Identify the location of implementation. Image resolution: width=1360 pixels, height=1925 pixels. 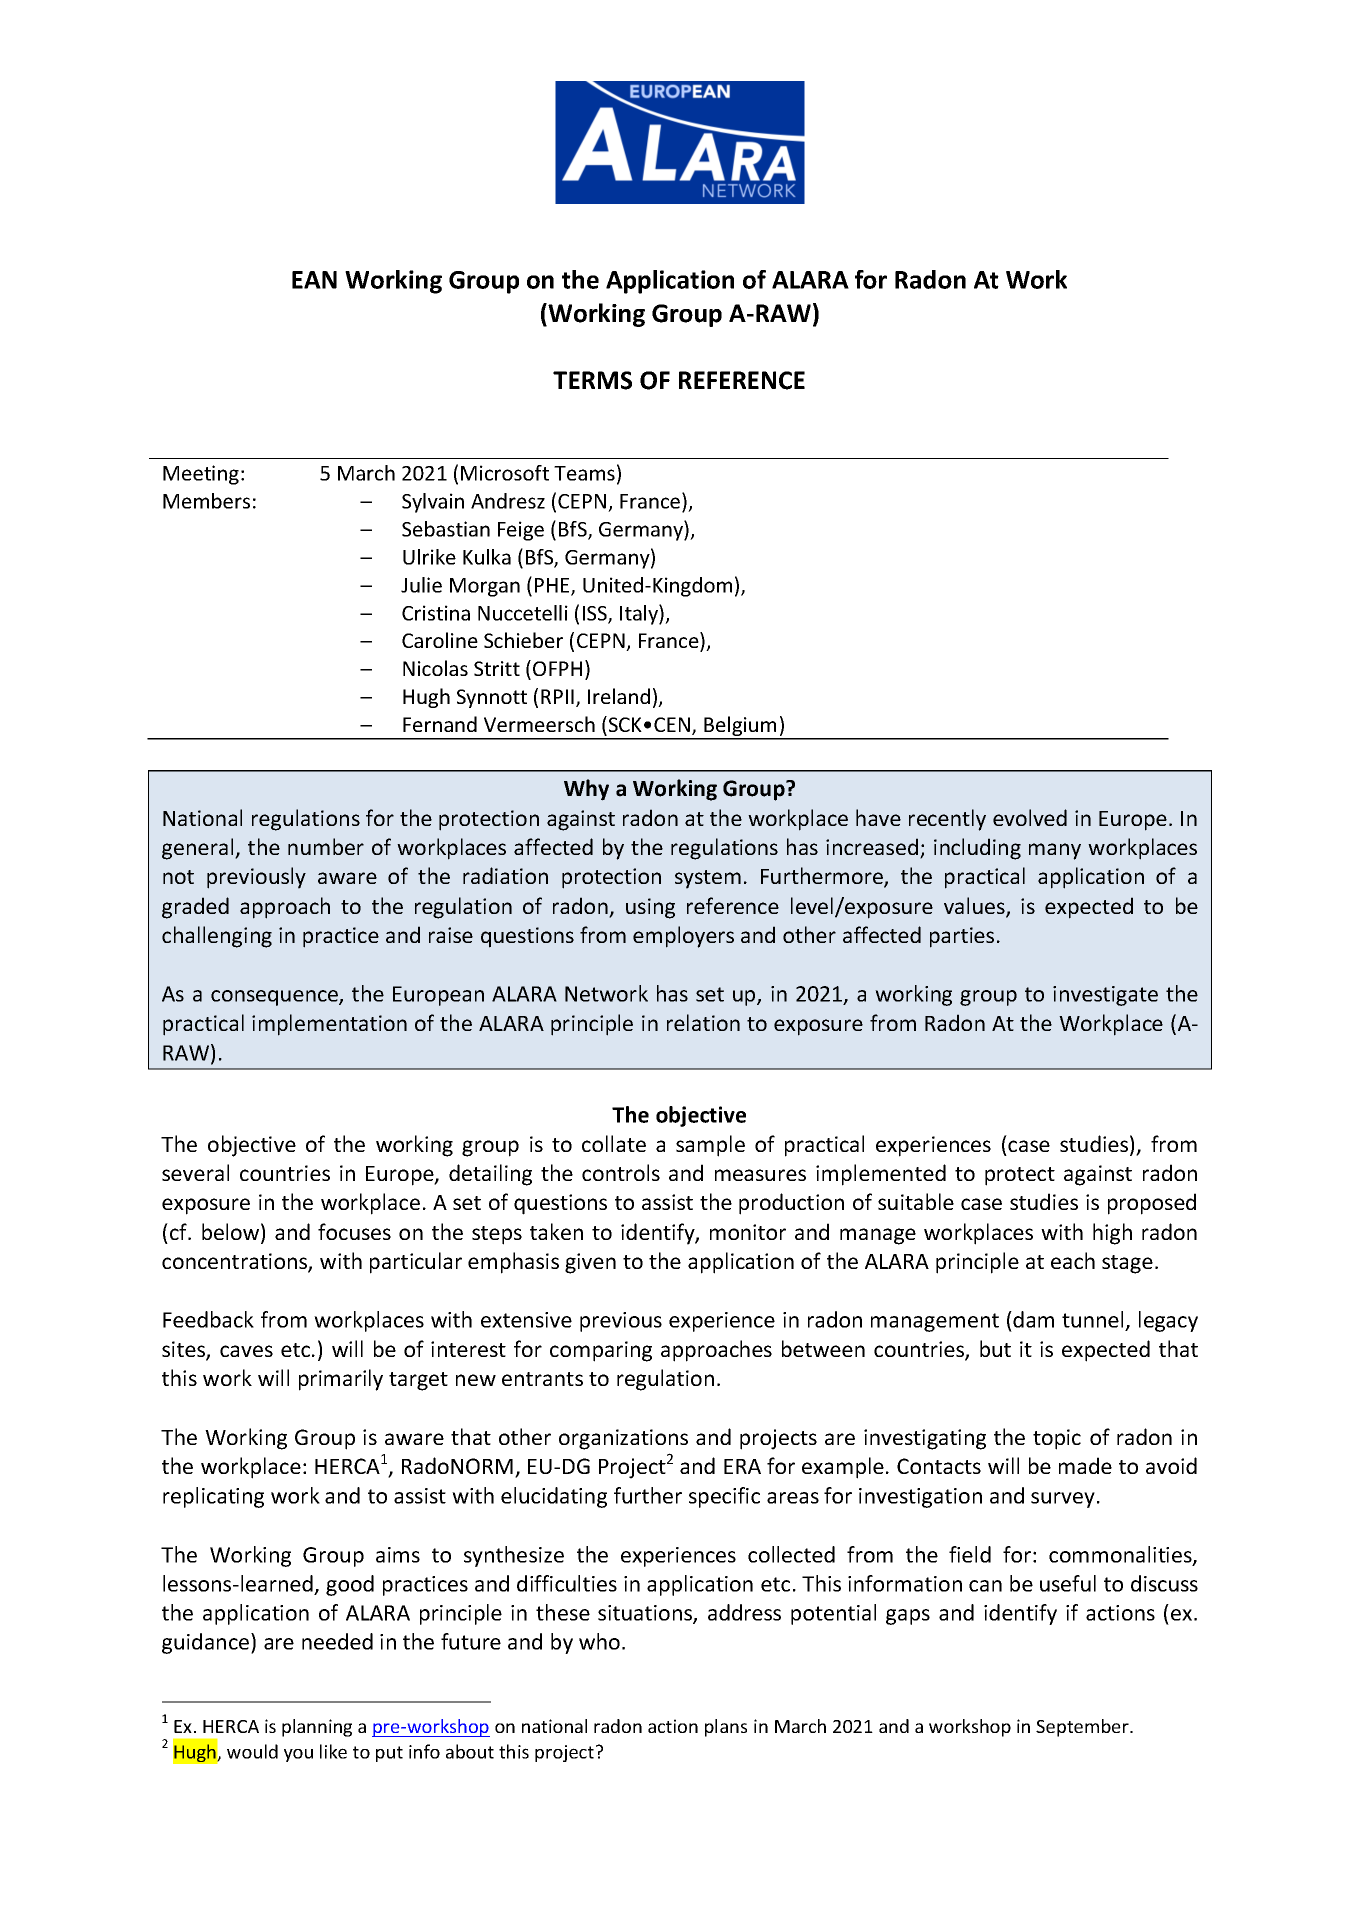
(329, 1025).
